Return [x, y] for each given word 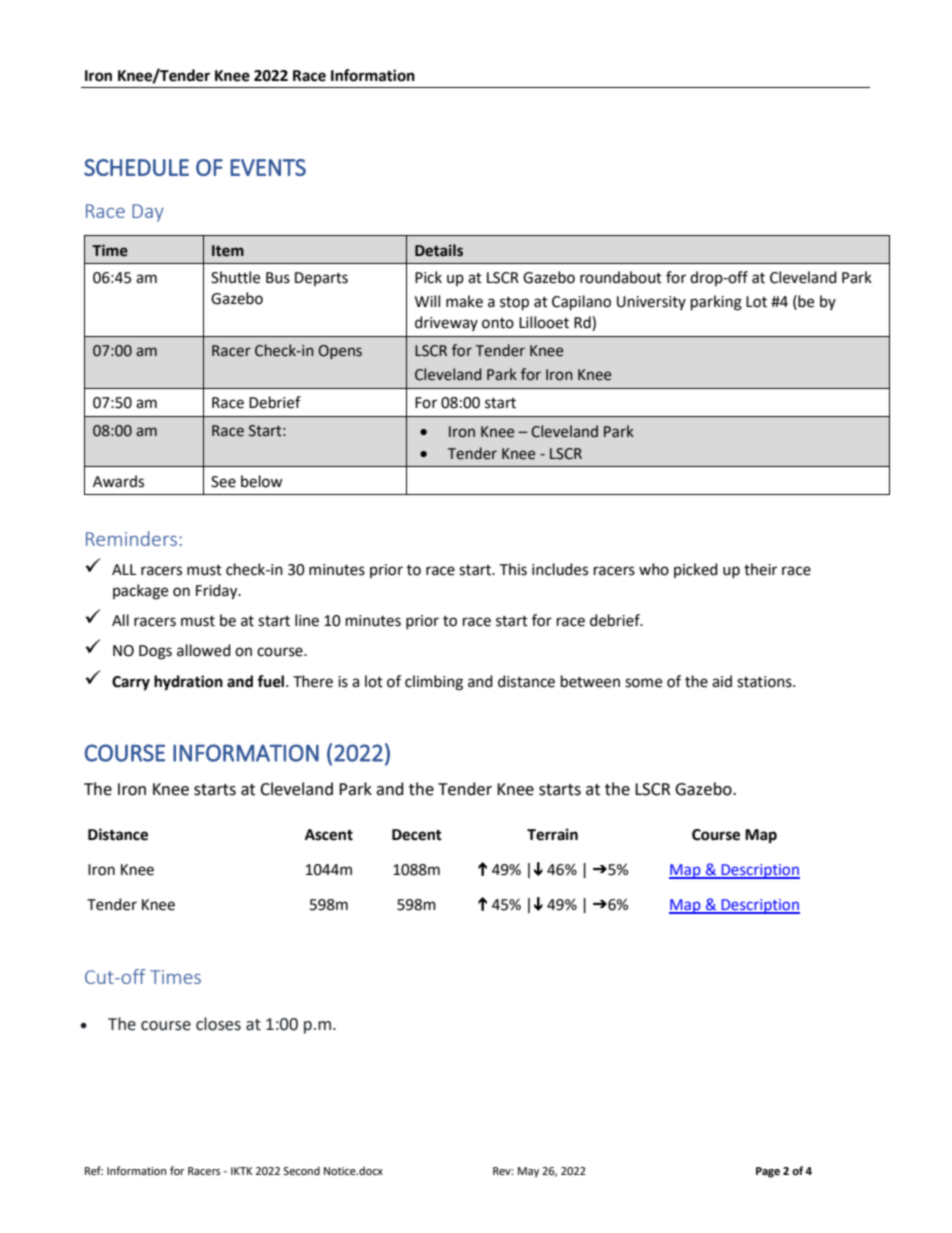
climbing [434, 683]
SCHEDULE [136, 167]
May [528, 1172]
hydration [188, 683]
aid [722, 681]
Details [439, 250]
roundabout [621, 277]
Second [301, 1171]
